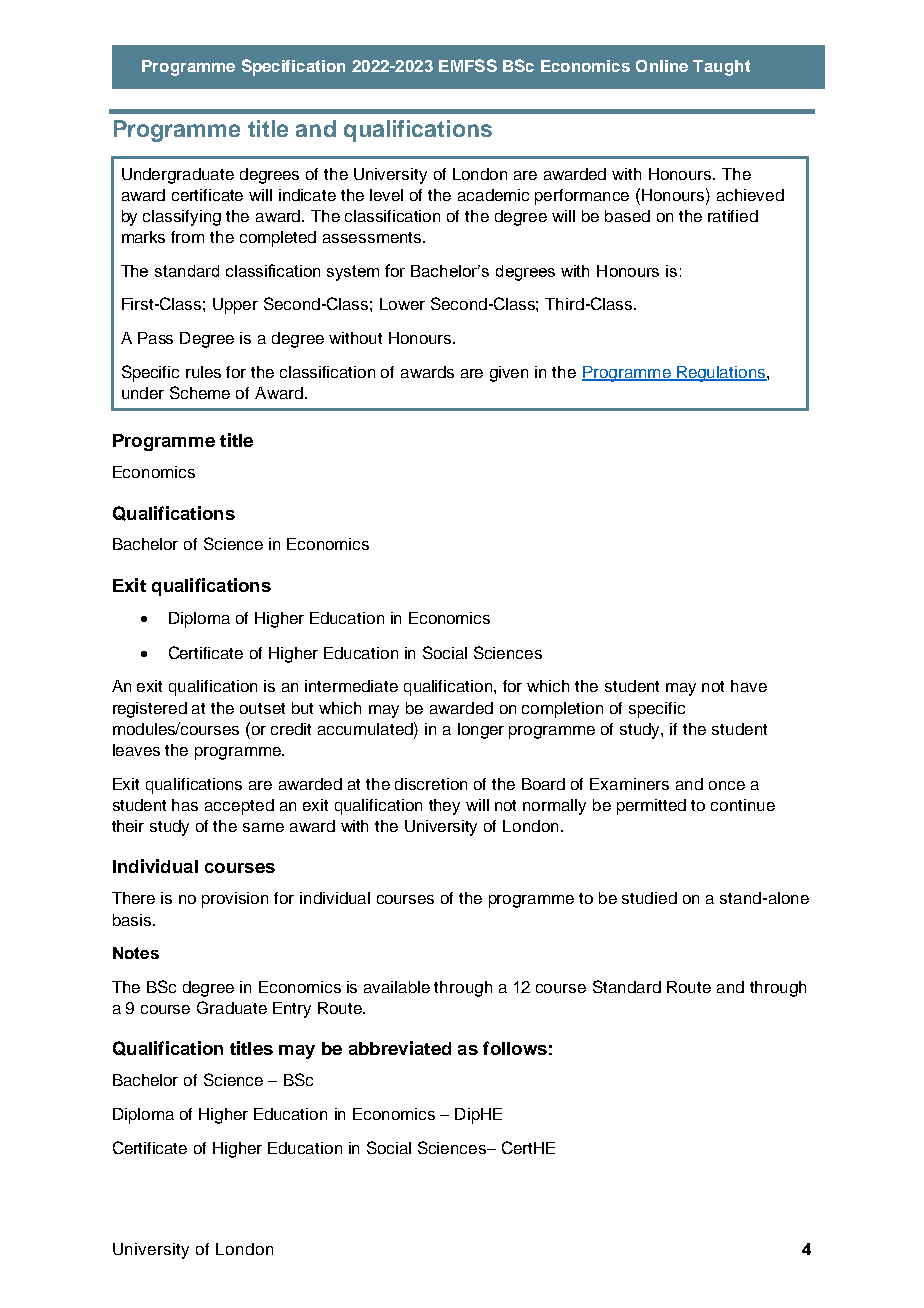  What do you see at coordinates (749, 686) in the page?
I see `have` at bounding box center [749, 686].
